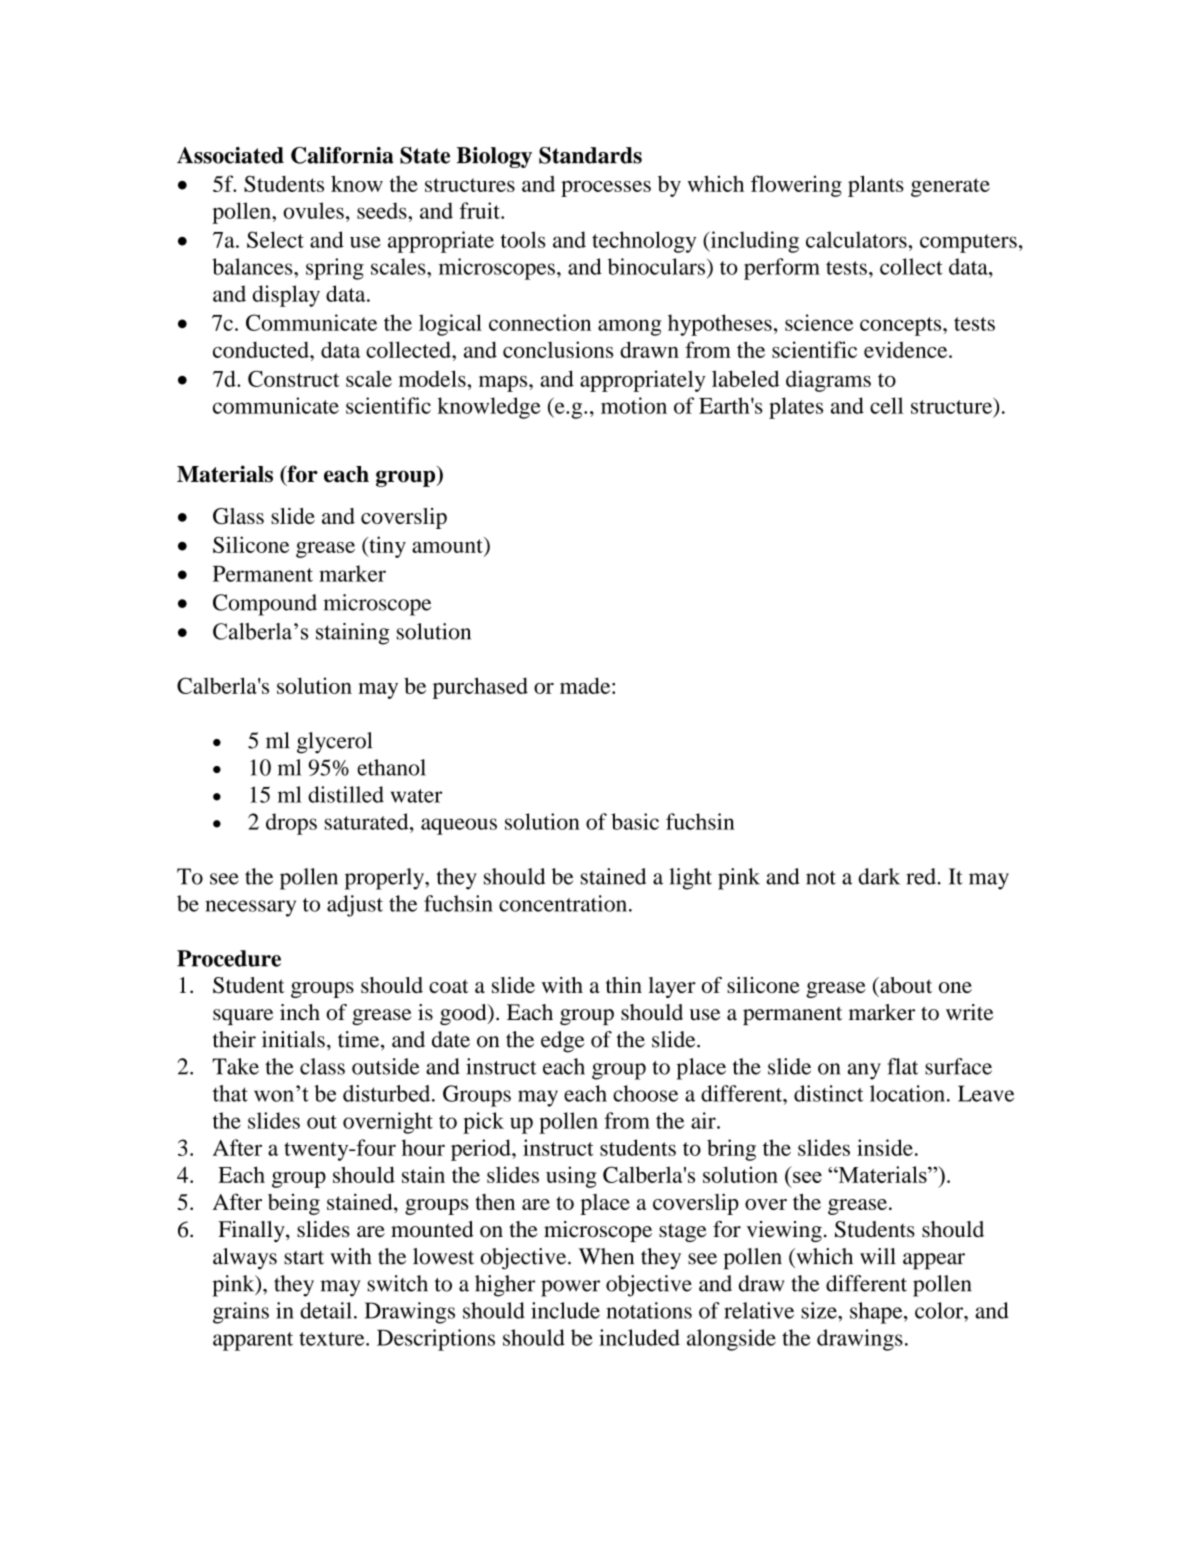  Describe the element at coordinates (878, 1256) in the screenshot. I see `will` at that location.
